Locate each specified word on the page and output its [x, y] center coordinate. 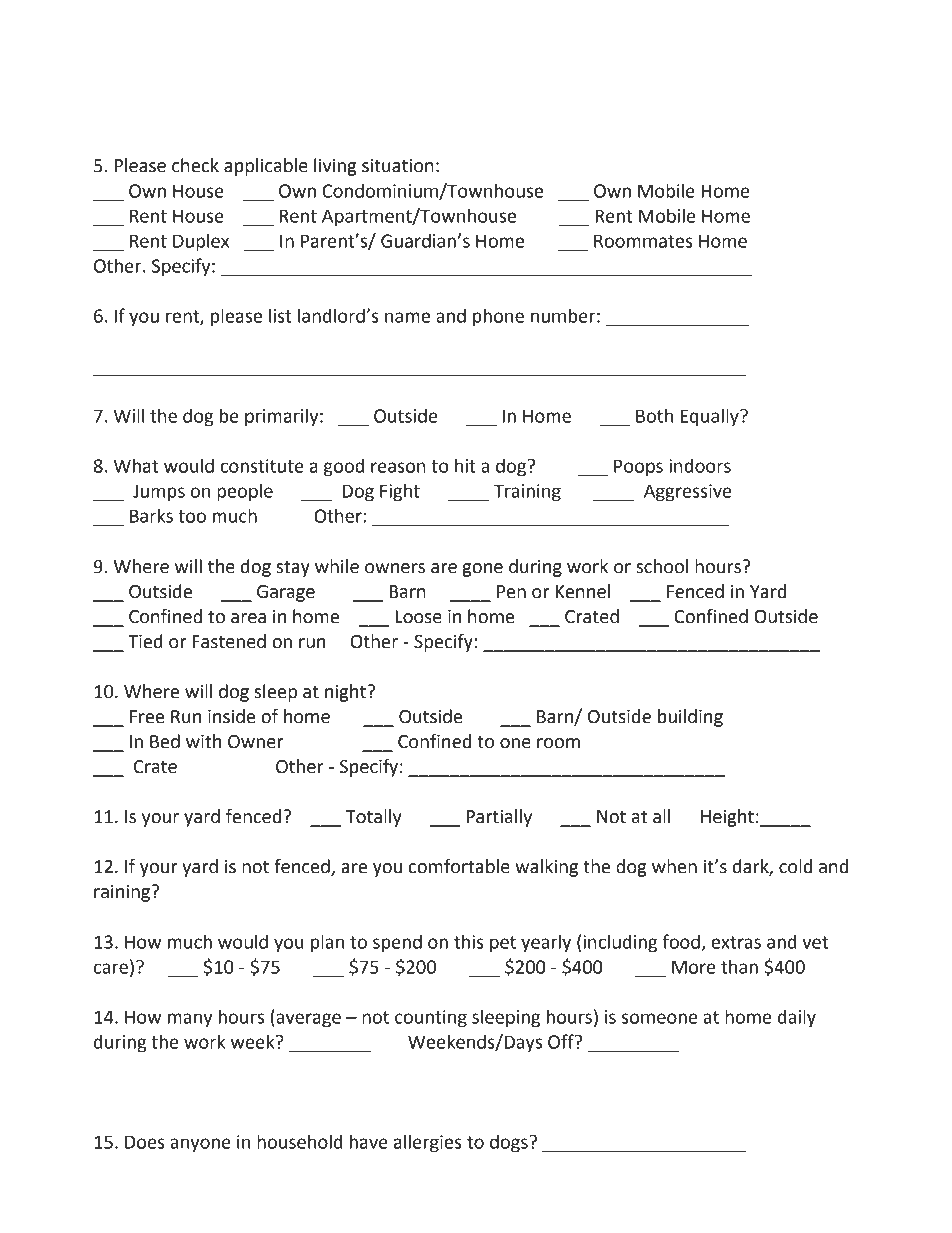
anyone [200, 1145]
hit [465, 465]
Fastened [229, 641]
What [136, 465]
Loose [418, 617]
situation [398, 166]
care [111, 968]
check [195, 165]
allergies [427, 1143]
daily [797, 1018]
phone [498, 317]
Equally [710, 417]
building [690, 718]
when [674, 866]
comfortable [459, 866]
